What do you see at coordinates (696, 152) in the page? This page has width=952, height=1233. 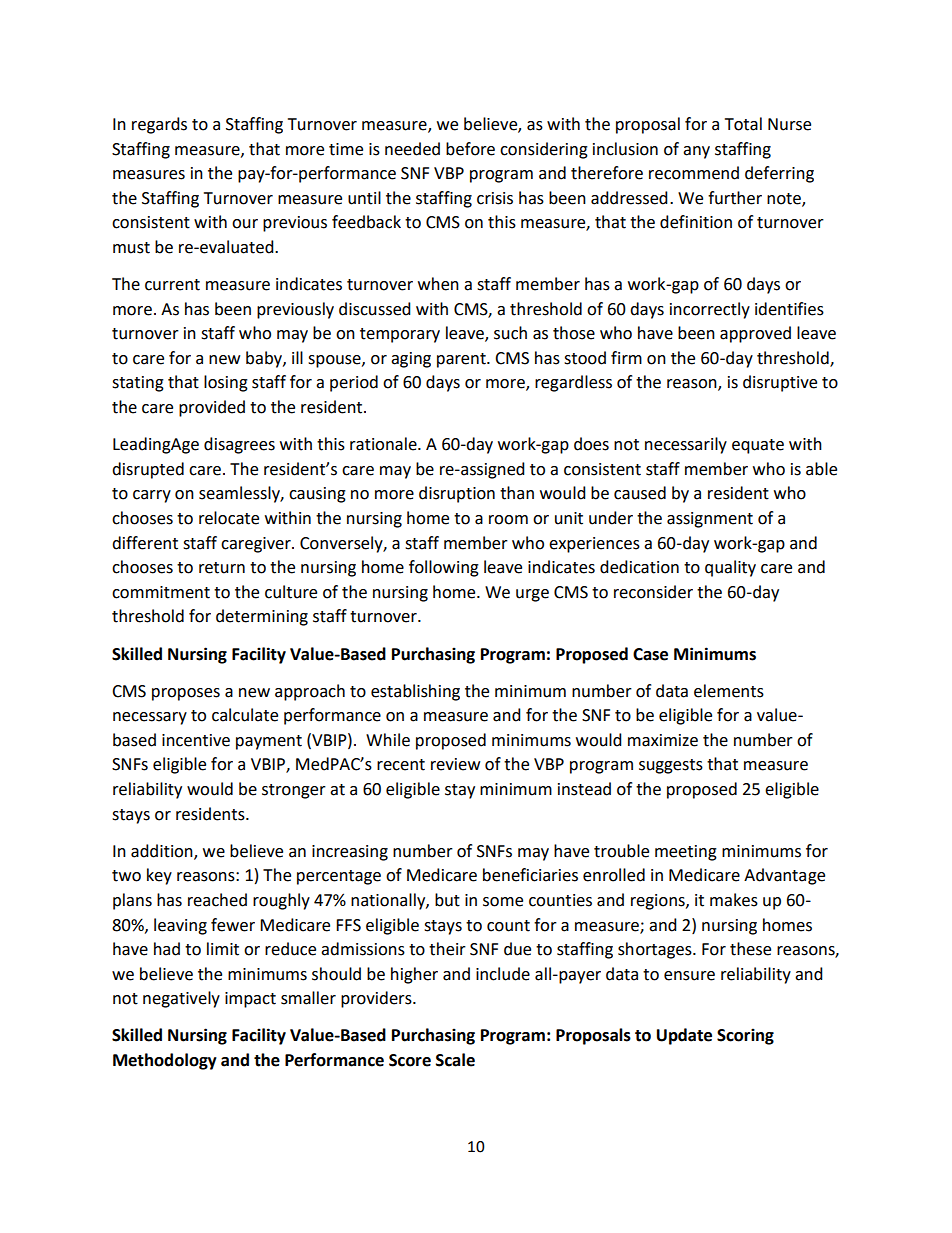 I see `any` at bounding box center [696, 152].
